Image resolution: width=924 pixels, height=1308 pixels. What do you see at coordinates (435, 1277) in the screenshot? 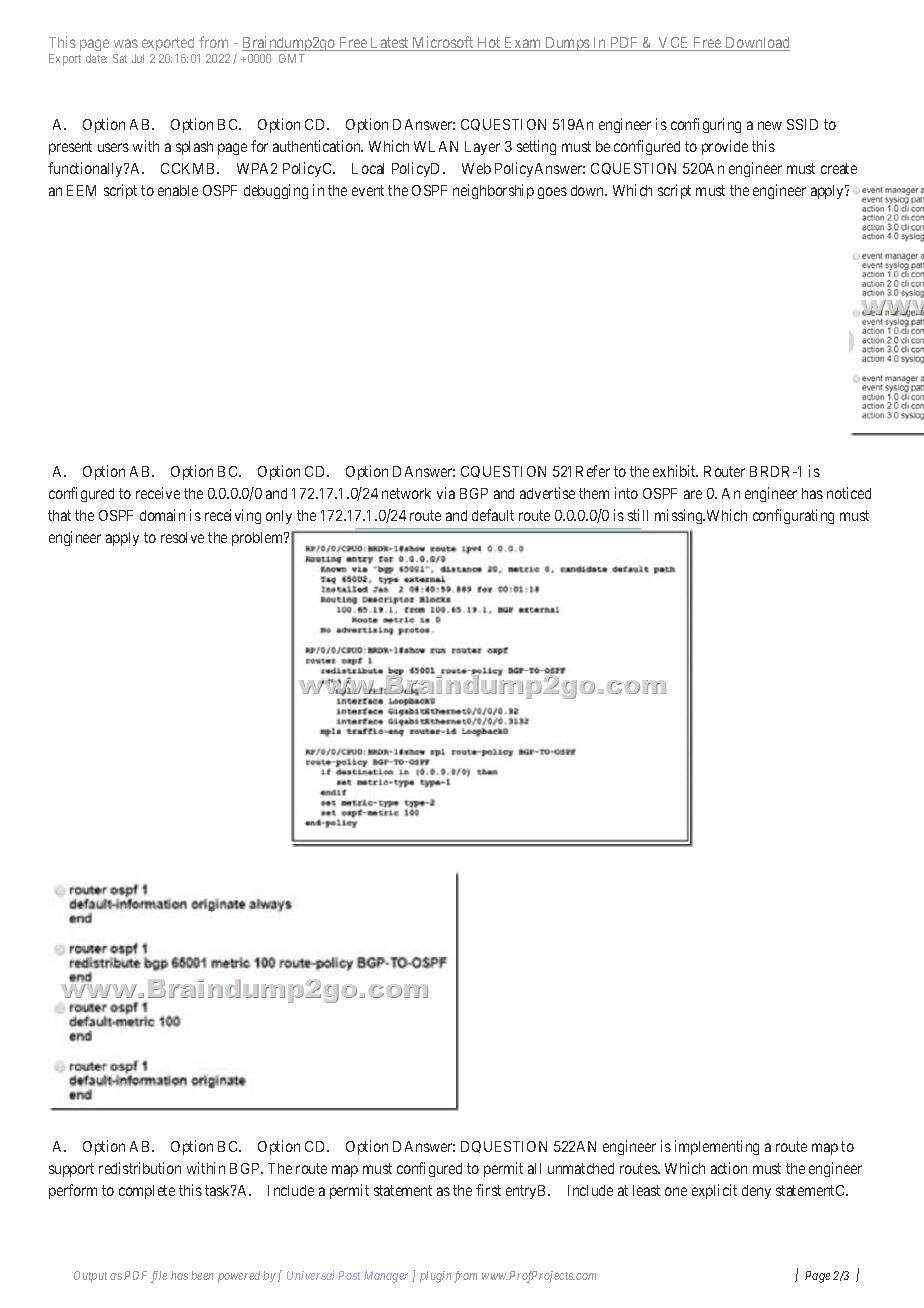
I see `plugin` at bounding box center [435, 1277].
